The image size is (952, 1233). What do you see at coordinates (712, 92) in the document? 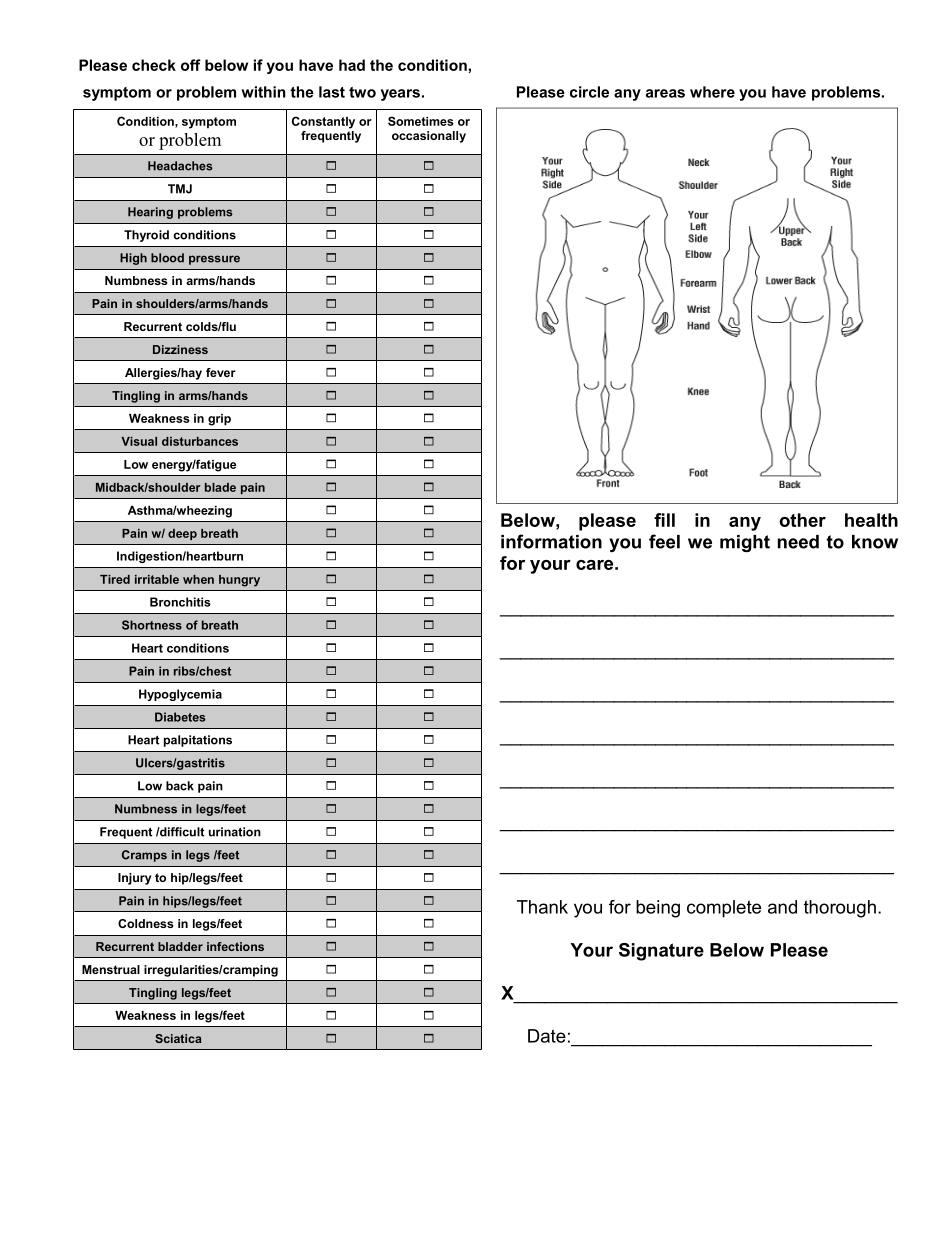
I see `where` at bounding box center [712, 92].
